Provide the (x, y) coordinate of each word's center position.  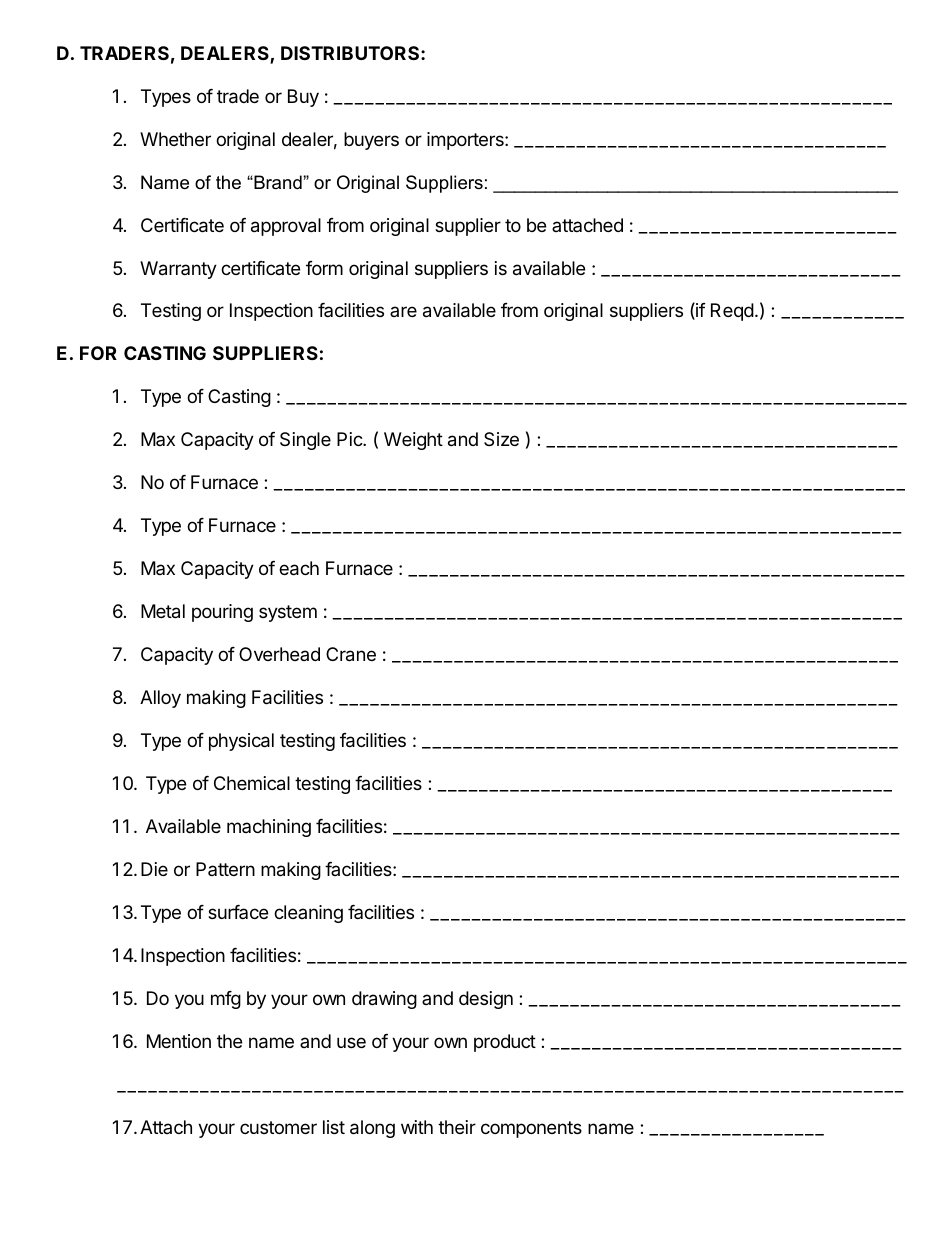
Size (501, 439)
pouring (222, 613)
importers (466, 141)
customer (278, 1127)
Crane (351, 654)
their (457, 1127)
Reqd (732, 312)
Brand (278, 182)
